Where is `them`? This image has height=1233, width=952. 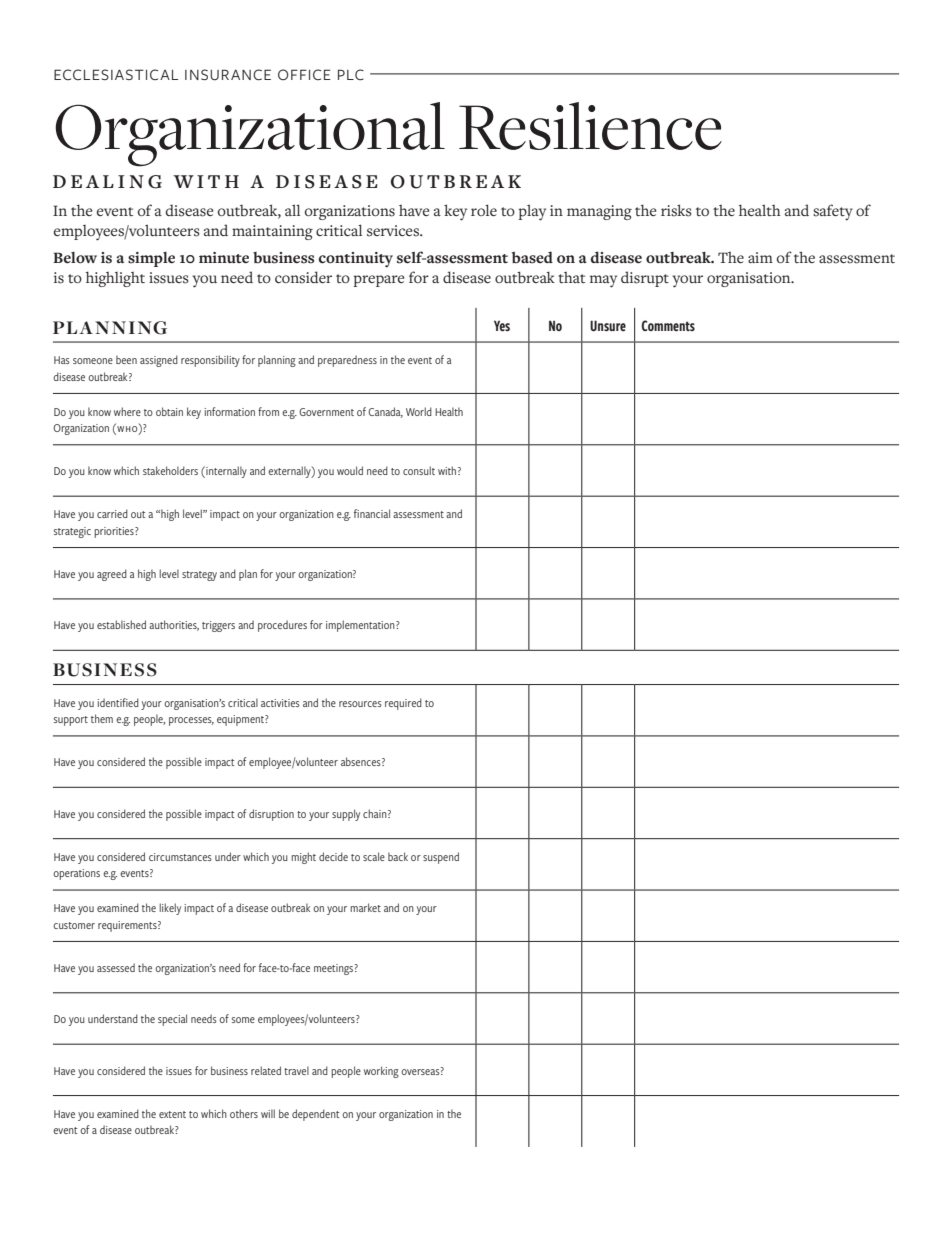
them is located at coordinates (102, 718).
